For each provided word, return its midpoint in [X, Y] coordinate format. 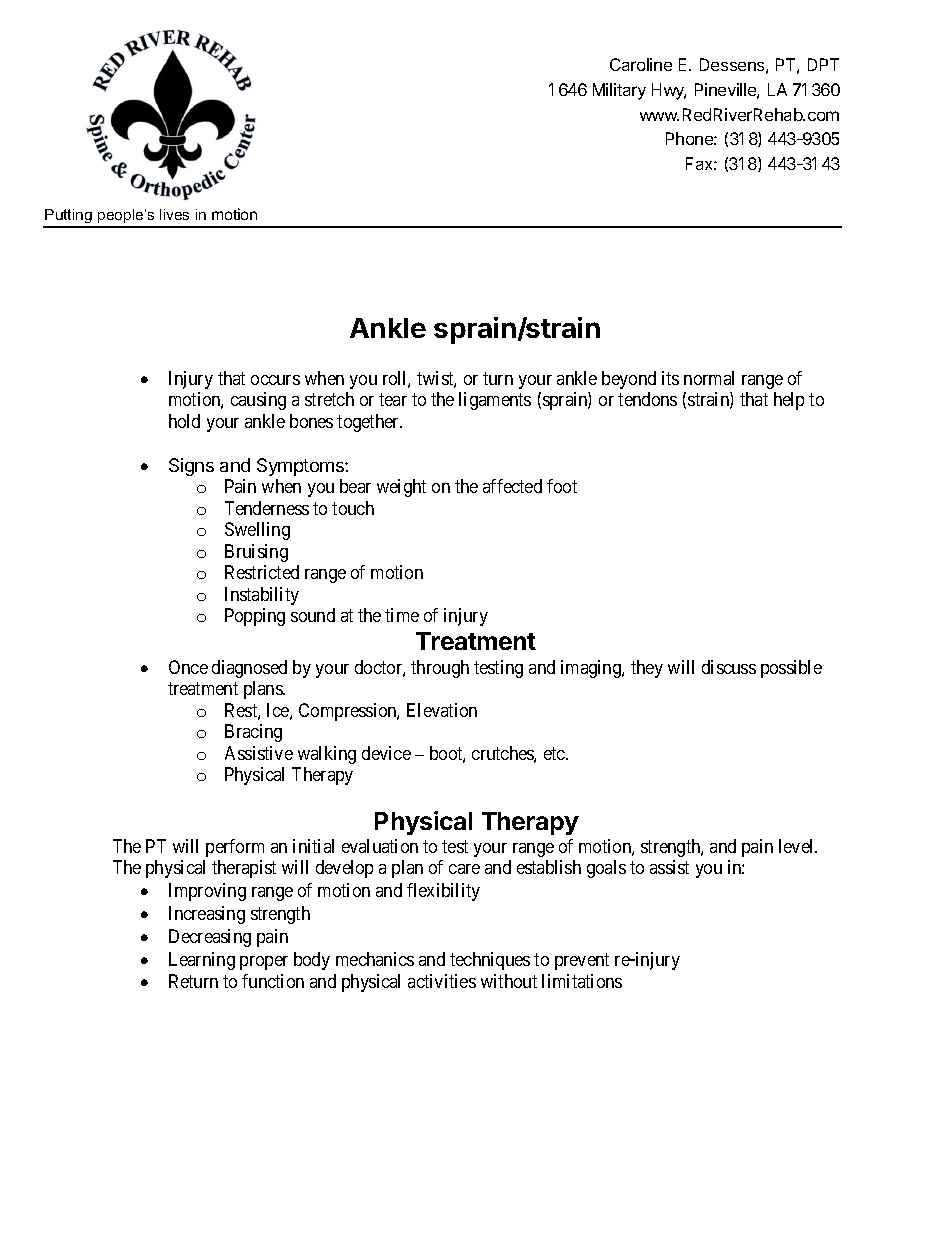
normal [709, 378]
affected [512, 486]
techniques [490, 961]
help [789, 401]
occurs [275, 380]
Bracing [253, 733]
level [798, 846]
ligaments [495, 401]
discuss [729, 667]
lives [174, 214]
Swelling [257, 531]
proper [264, 963]
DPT [823, 64]
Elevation [442, 710]
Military [619, 91]
